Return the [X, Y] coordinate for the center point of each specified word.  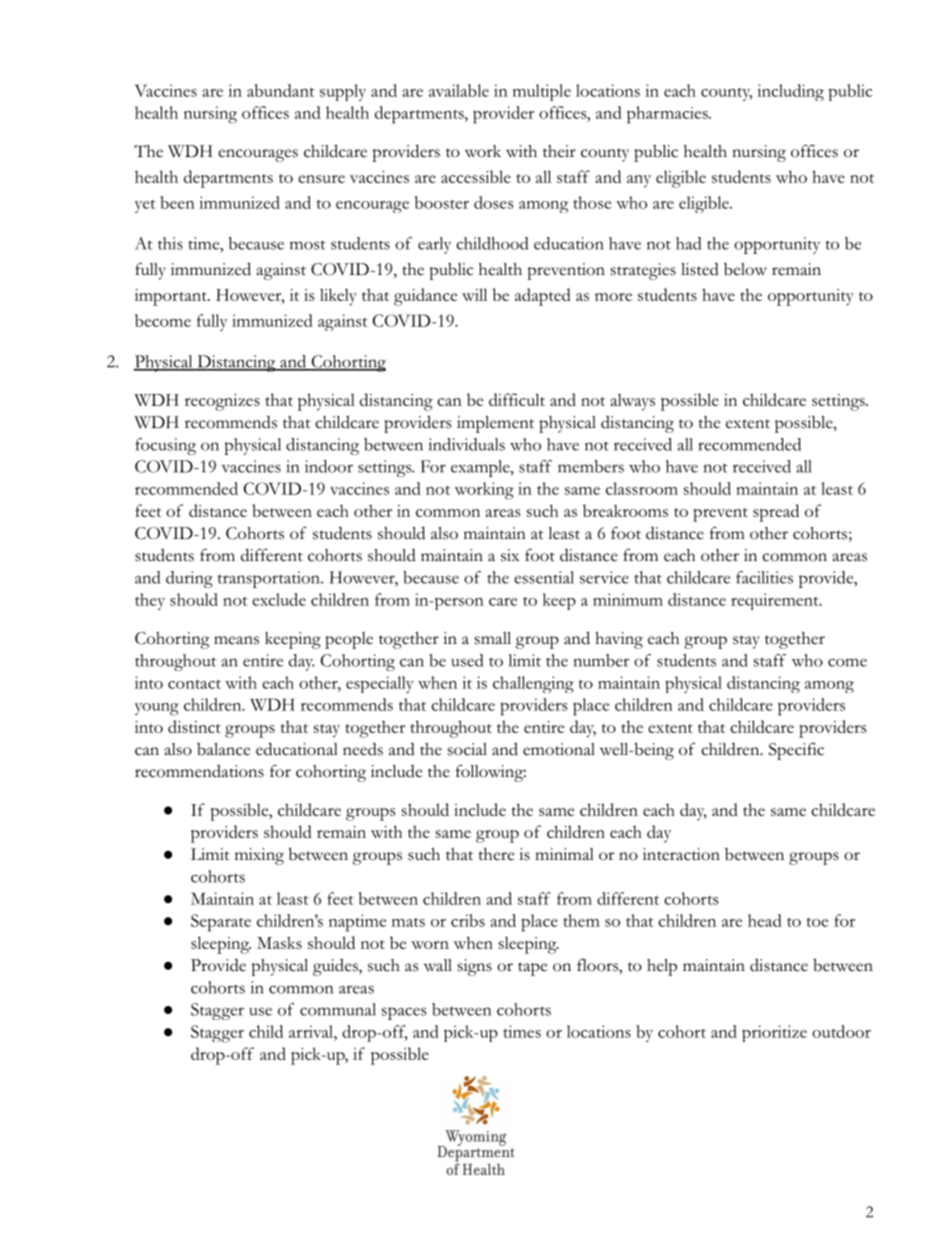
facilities [764, 577]
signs [475, 967]
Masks [279, 942]
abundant [281, 90]
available [459, 90]
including [790, 92]
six [510, 555]
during [189, 579]
